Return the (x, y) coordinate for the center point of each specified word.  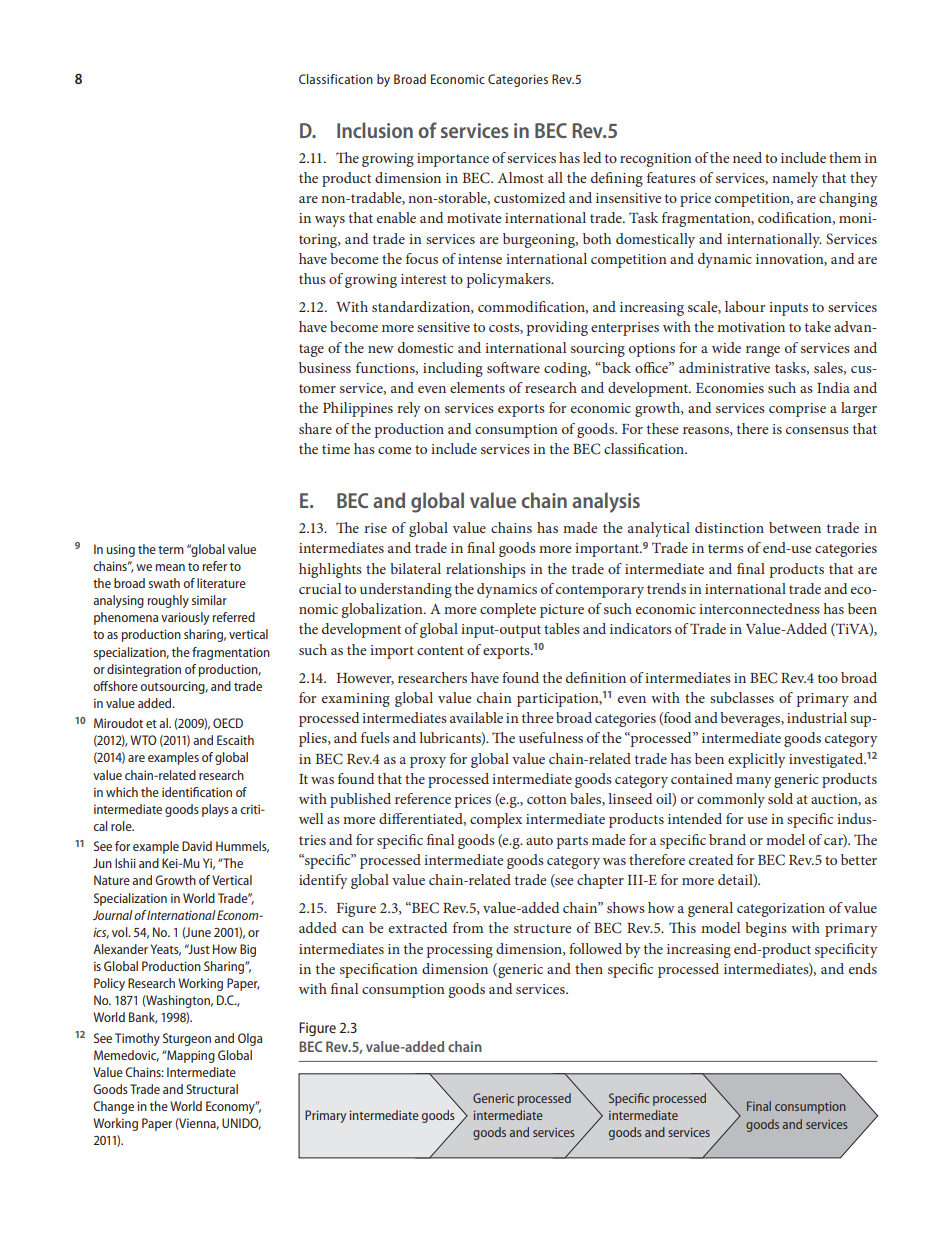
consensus (817, 430)
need (747, 157)
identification (197, 792)
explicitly (757, 760)
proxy (428, 762)
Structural (212, 1089)
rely (409, 409)
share (315, 428)
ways (330, 221)
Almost (521, 177)
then (589, 968)
